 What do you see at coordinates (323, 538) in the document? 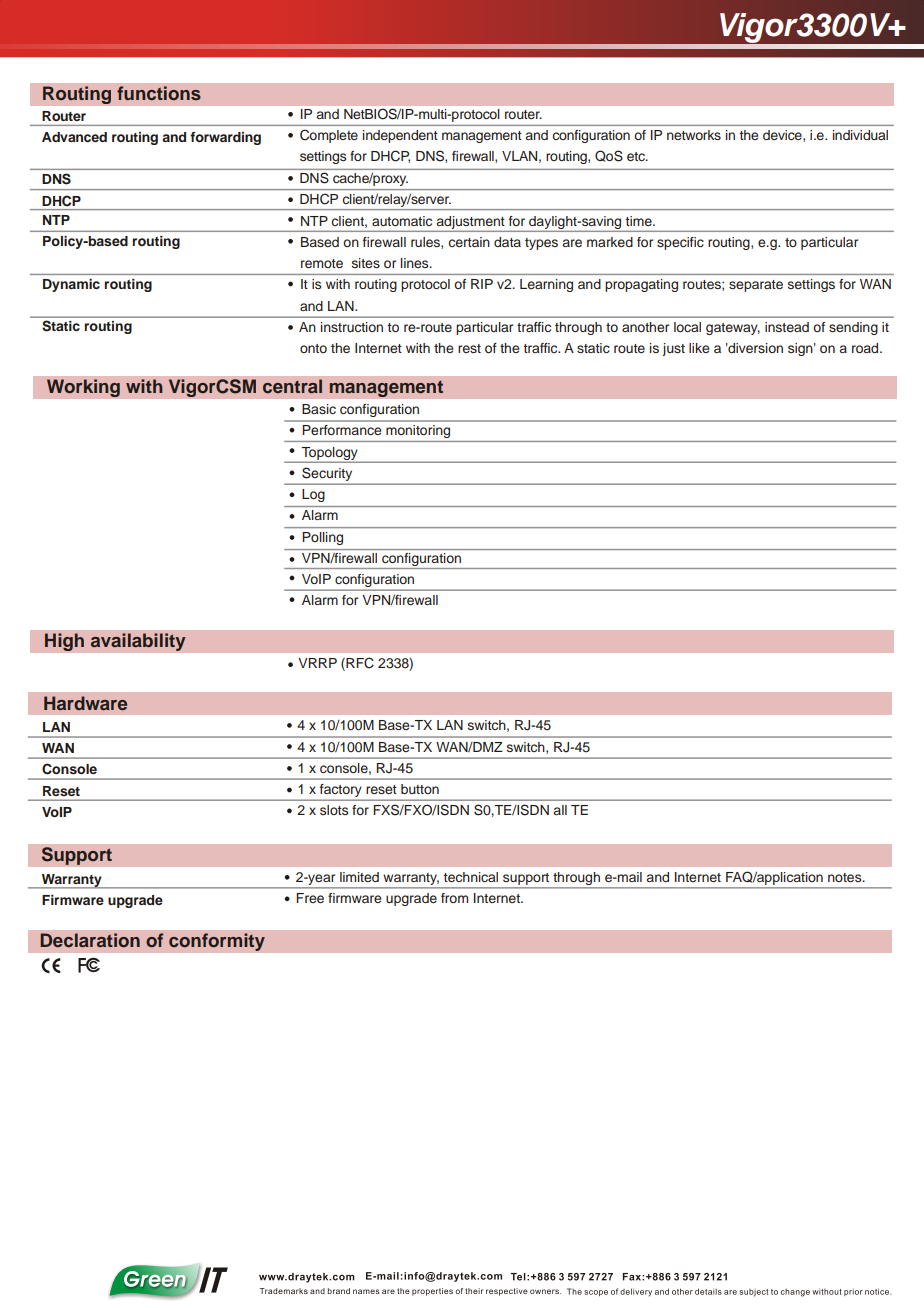
I see `Polling` at bounding box center [323, 538].
